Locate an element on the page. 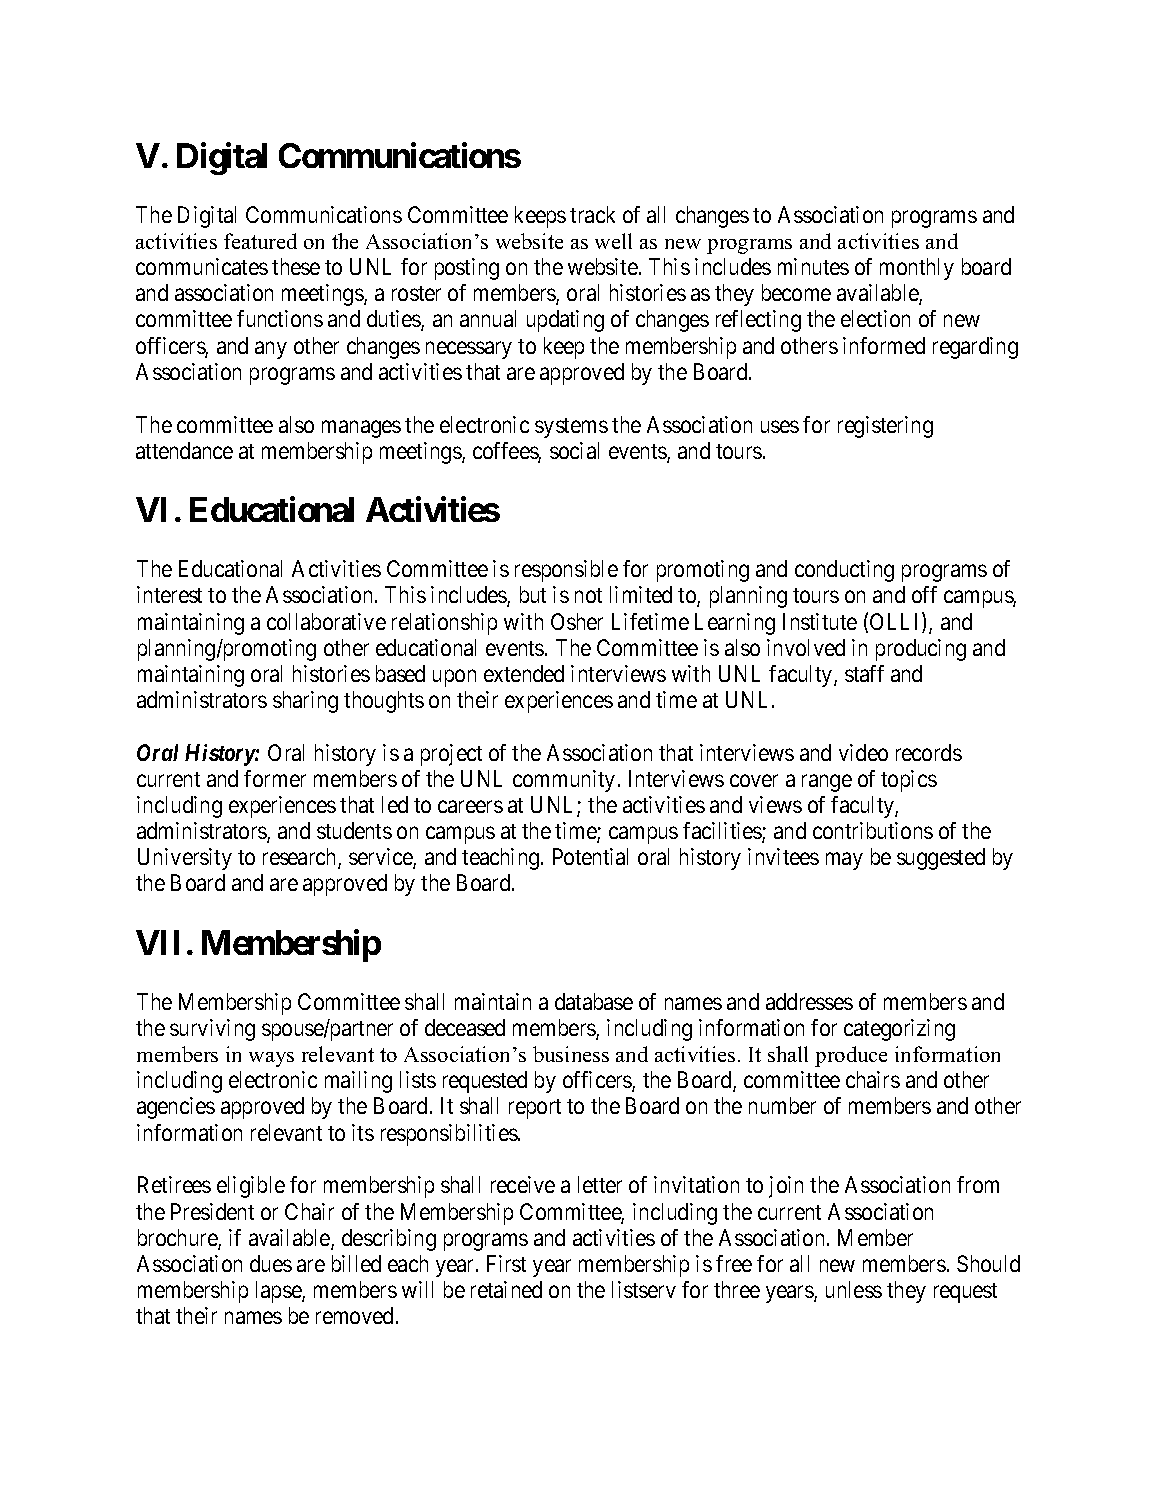  featured is located at coordinates (260, 241).
